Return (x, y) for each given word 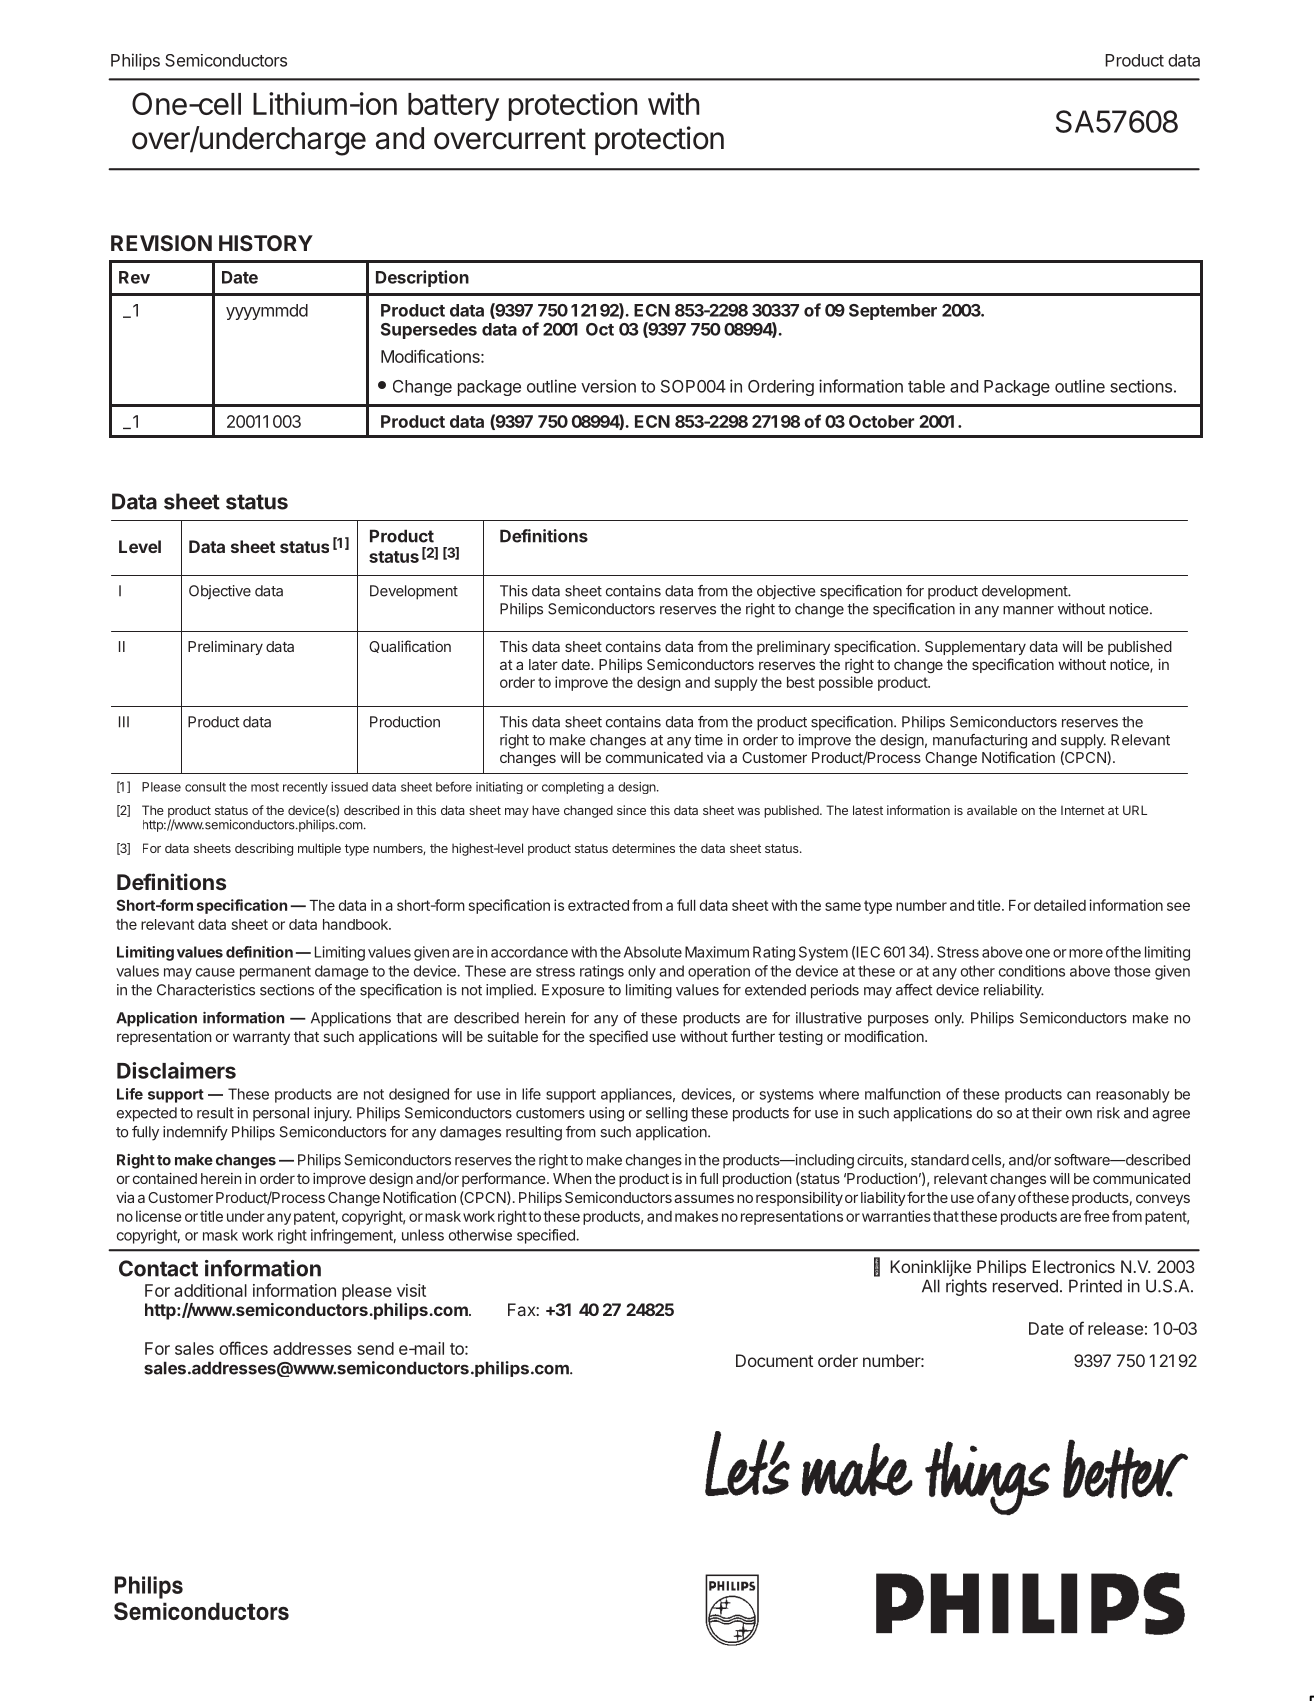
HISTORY (266, 243)
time (708, 740)
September (893, 312)
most (265, 787)
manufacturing (980, 741)
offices (243, 1348)
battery (453, 107)
